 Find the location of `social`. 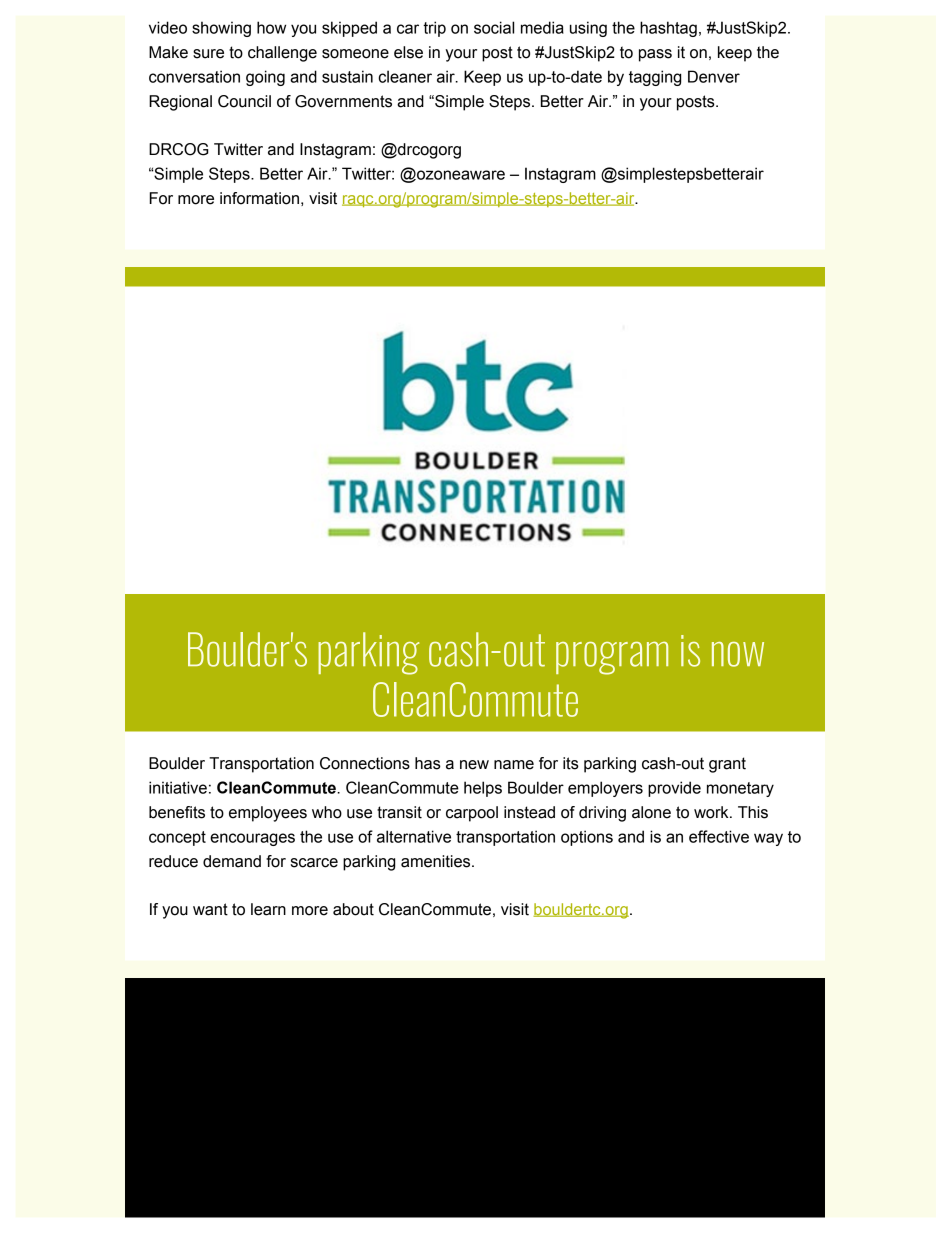

social is located at coordinates (494, 27).
